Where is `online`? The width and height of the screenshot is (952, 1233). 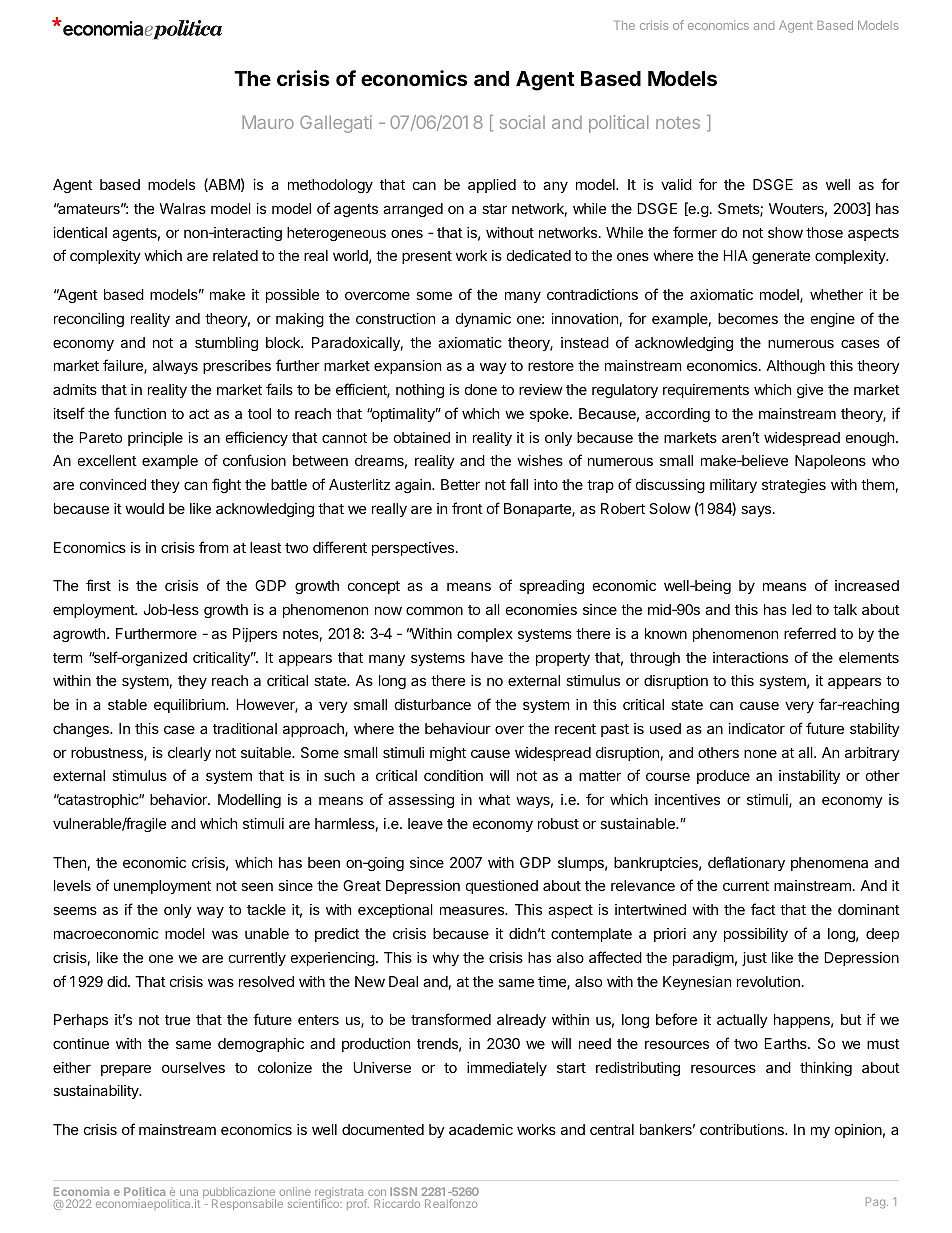
online is located at coordinates (295, 1193).
